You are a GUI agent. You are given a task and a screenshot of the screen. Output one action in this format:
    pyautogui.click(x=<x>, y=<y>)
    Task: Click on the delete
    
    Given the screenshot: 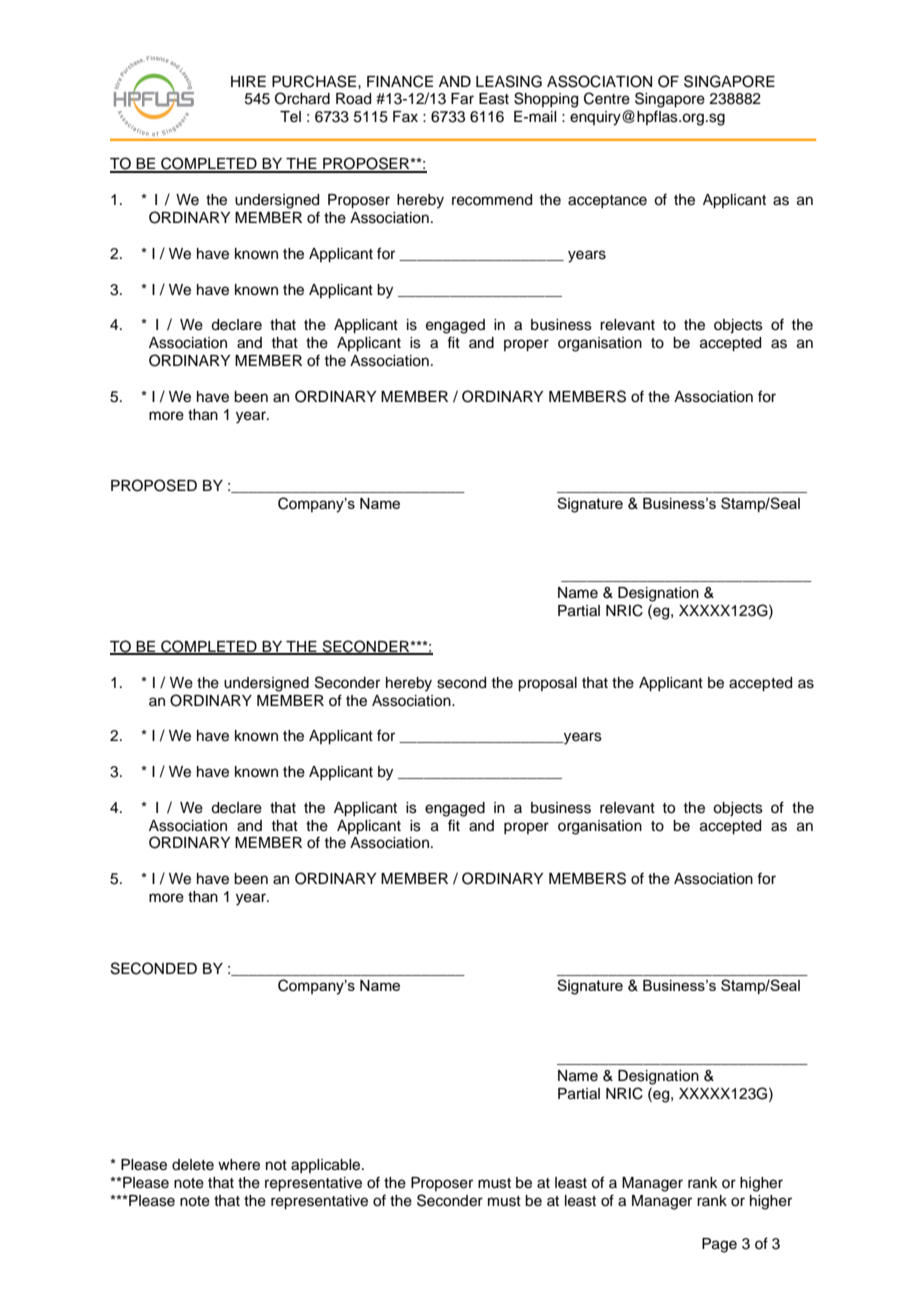 What is the action you would take?
    pyautogui.click(x=193, y=1165)
